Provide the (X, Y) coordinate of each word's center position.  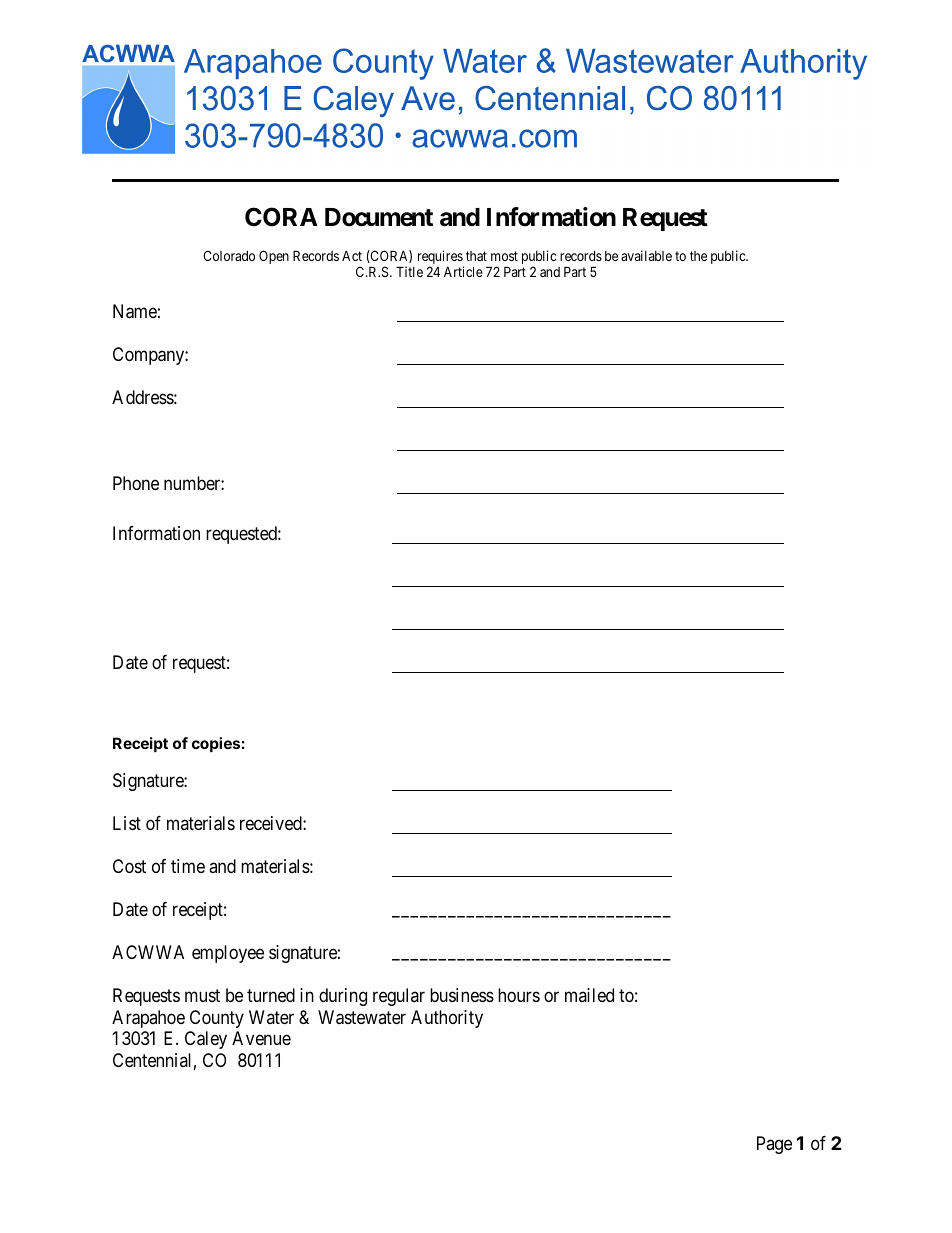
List (127, 823)
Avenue (261, 1038)
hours (519, 995)
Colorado (229, 255)
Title (409, 271)
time (188, 866)
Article (463, 271)
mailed (589, 995)
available (646, 255)
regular (399, 997)
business (462, 995)
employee (228, 954)
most (504, 256)
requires (441, 258)
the (698, 256)
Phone (136, 483)
